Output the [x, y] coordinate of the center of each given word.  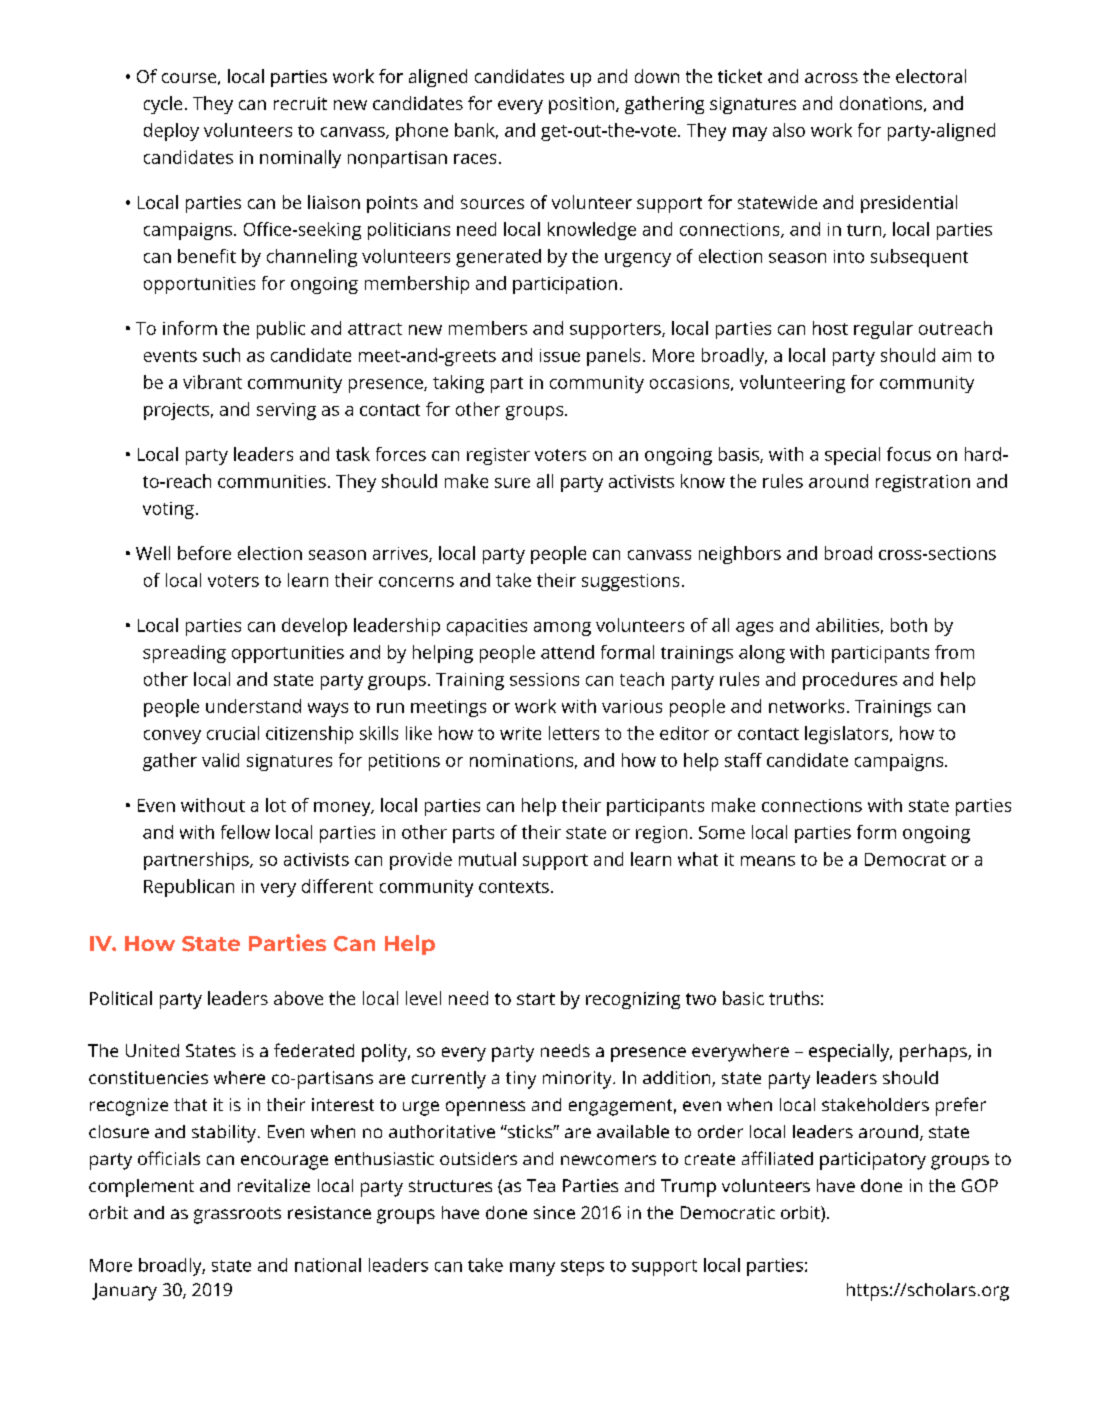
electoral [931, 76]
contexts [514, 887]
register [498, 456]
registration [923, 483]
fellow [245, 832]
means [768, 861]
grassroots [237, 1215]
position [583, 105]
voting [168, 510]
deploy [171, 132]
